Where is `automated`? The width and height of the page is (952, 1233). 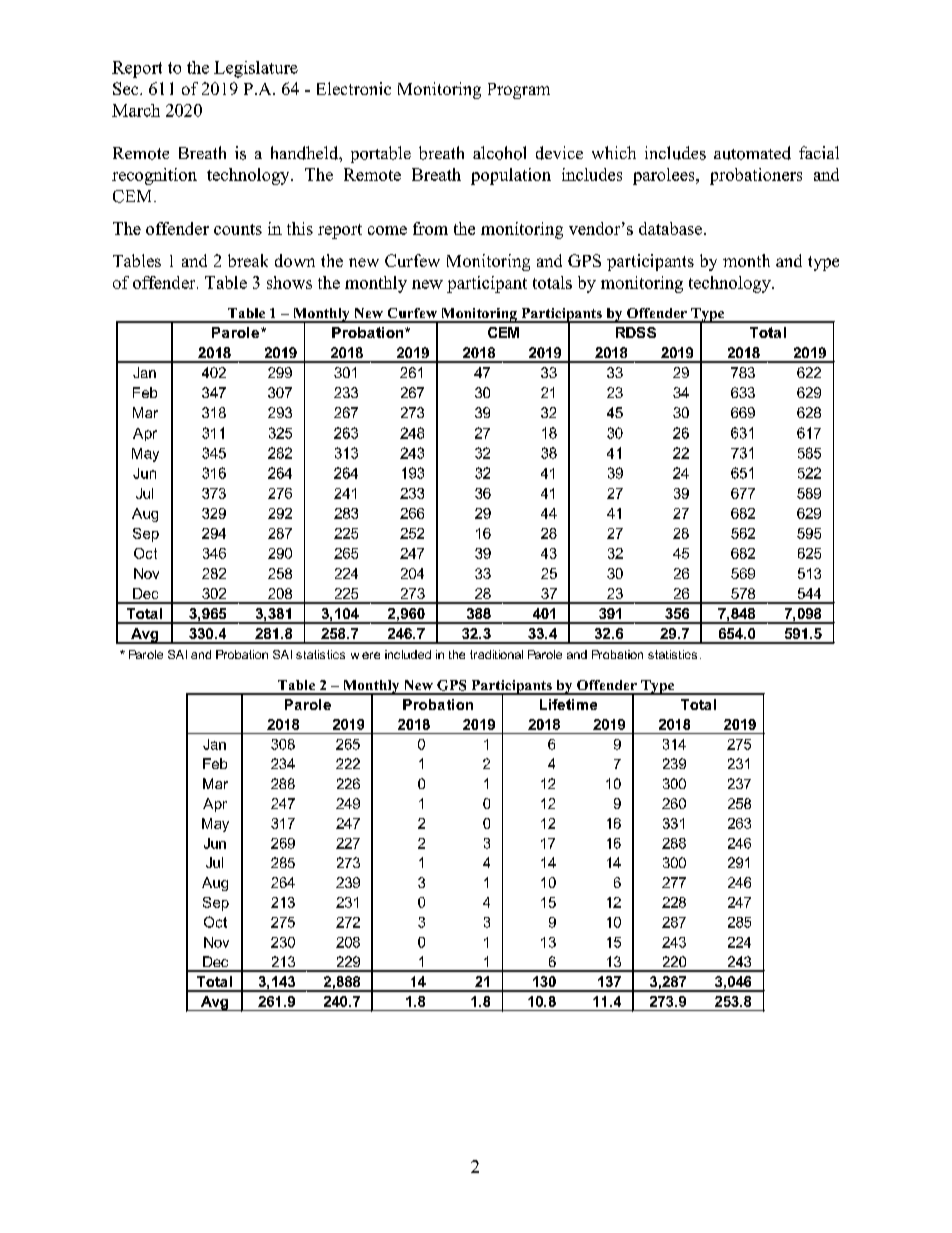 automated is located at coordinates (752, 153).
